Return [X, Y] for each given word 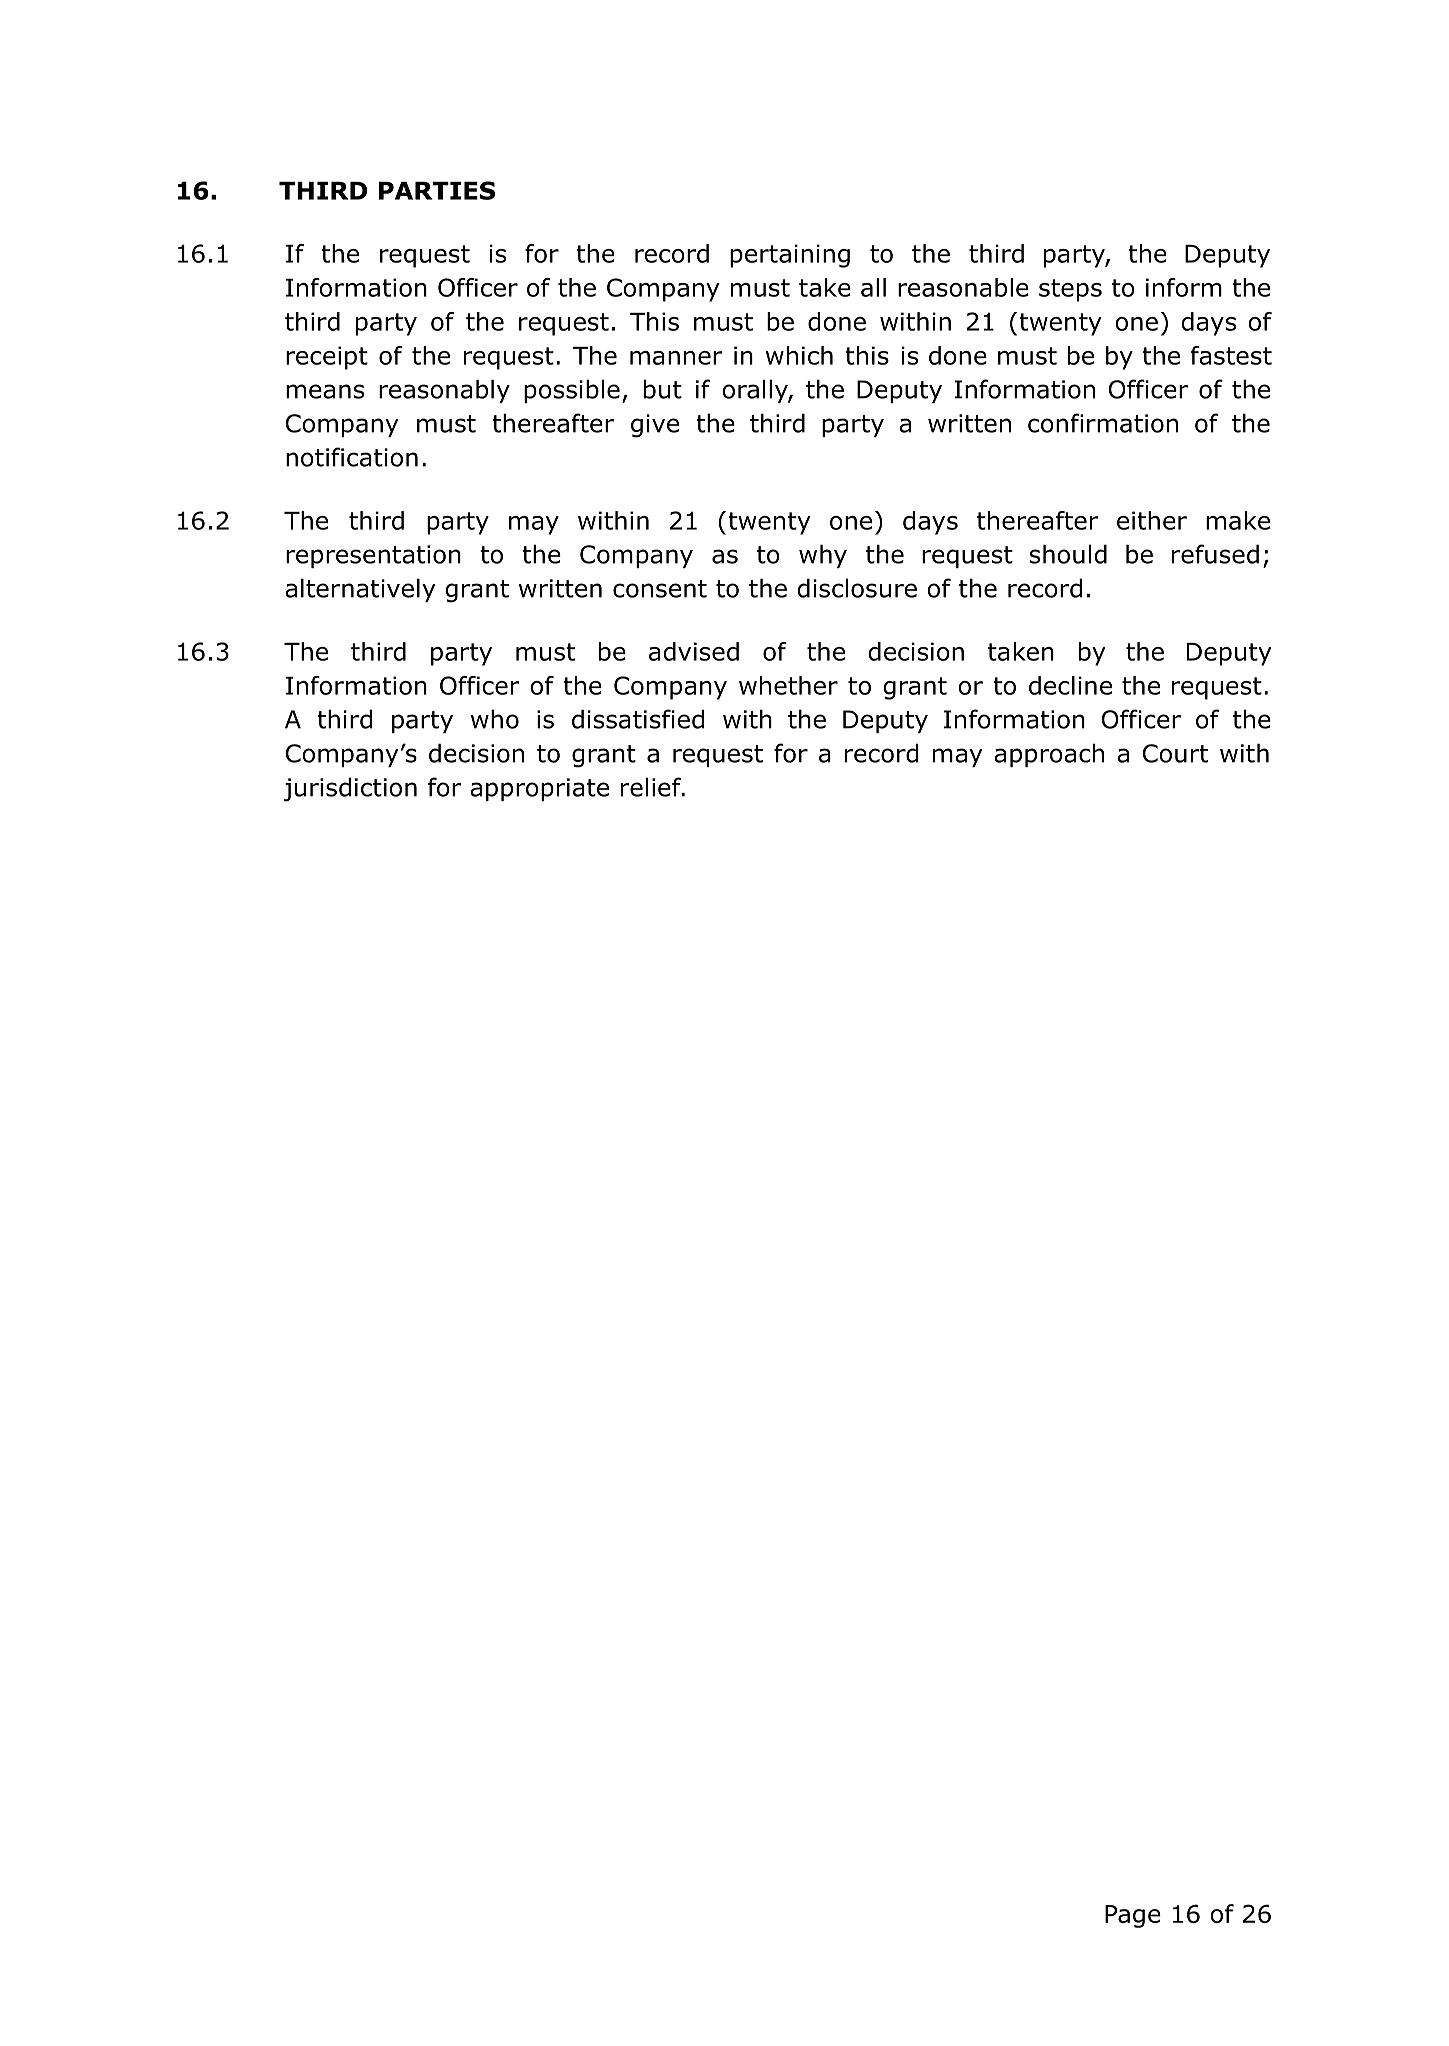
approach [1049, 755]
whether [788, 685]
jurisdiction [350, 789]
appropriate [539, 789]
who [495, 719]
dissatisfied [638, 719]
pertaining [790, 256]
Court [1175, 753]
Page [1133, 1916]
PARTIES [437, 190]
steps [1070, 290]
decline [1070, 685]
